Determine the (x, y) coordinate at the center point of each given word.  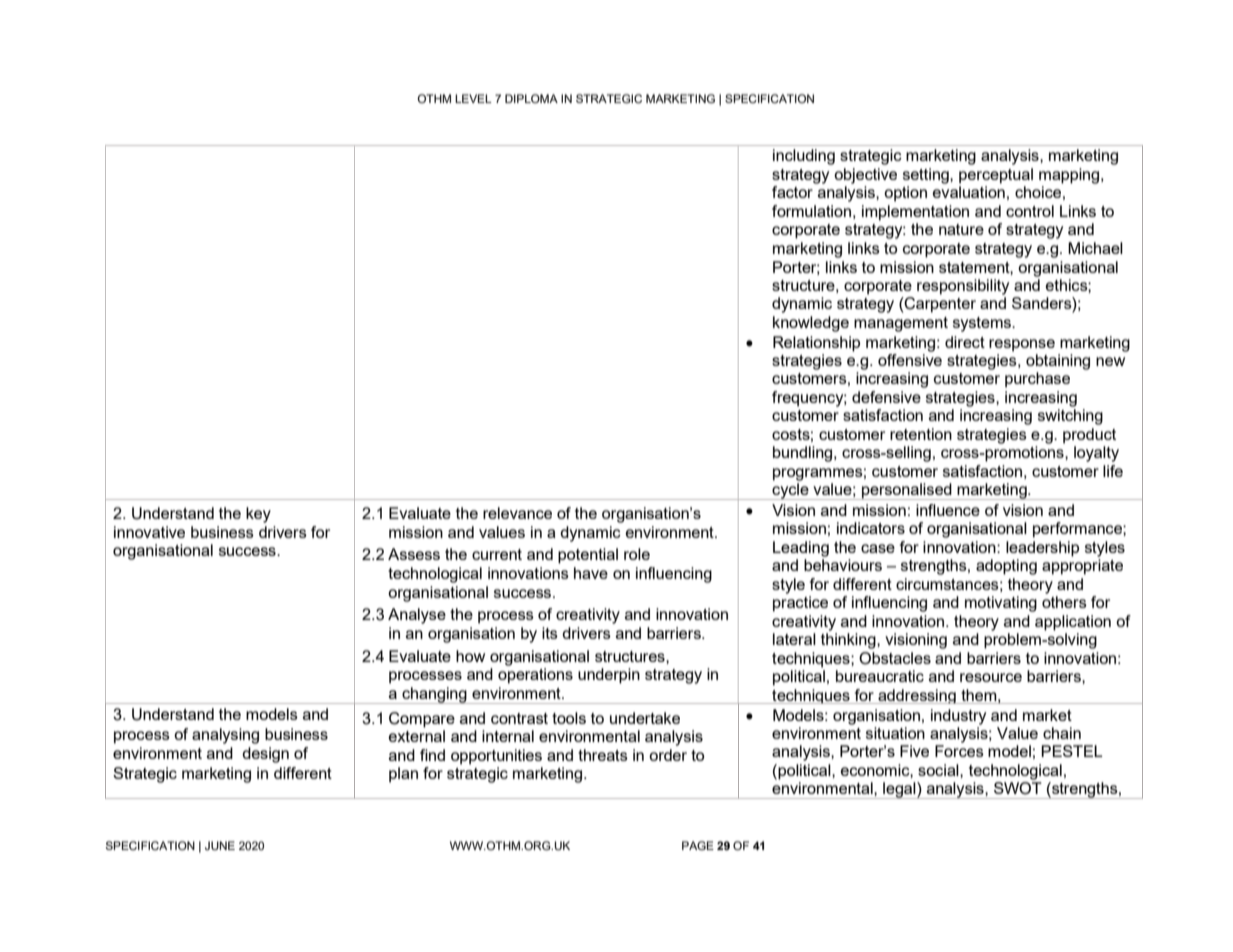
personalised (907, 491)
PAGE (698, 845)
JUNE (220, 845)
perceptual (996, 176)
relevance (517, 513)
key (258, 515)
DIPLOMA (531, 98)
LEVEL (473, 98)
